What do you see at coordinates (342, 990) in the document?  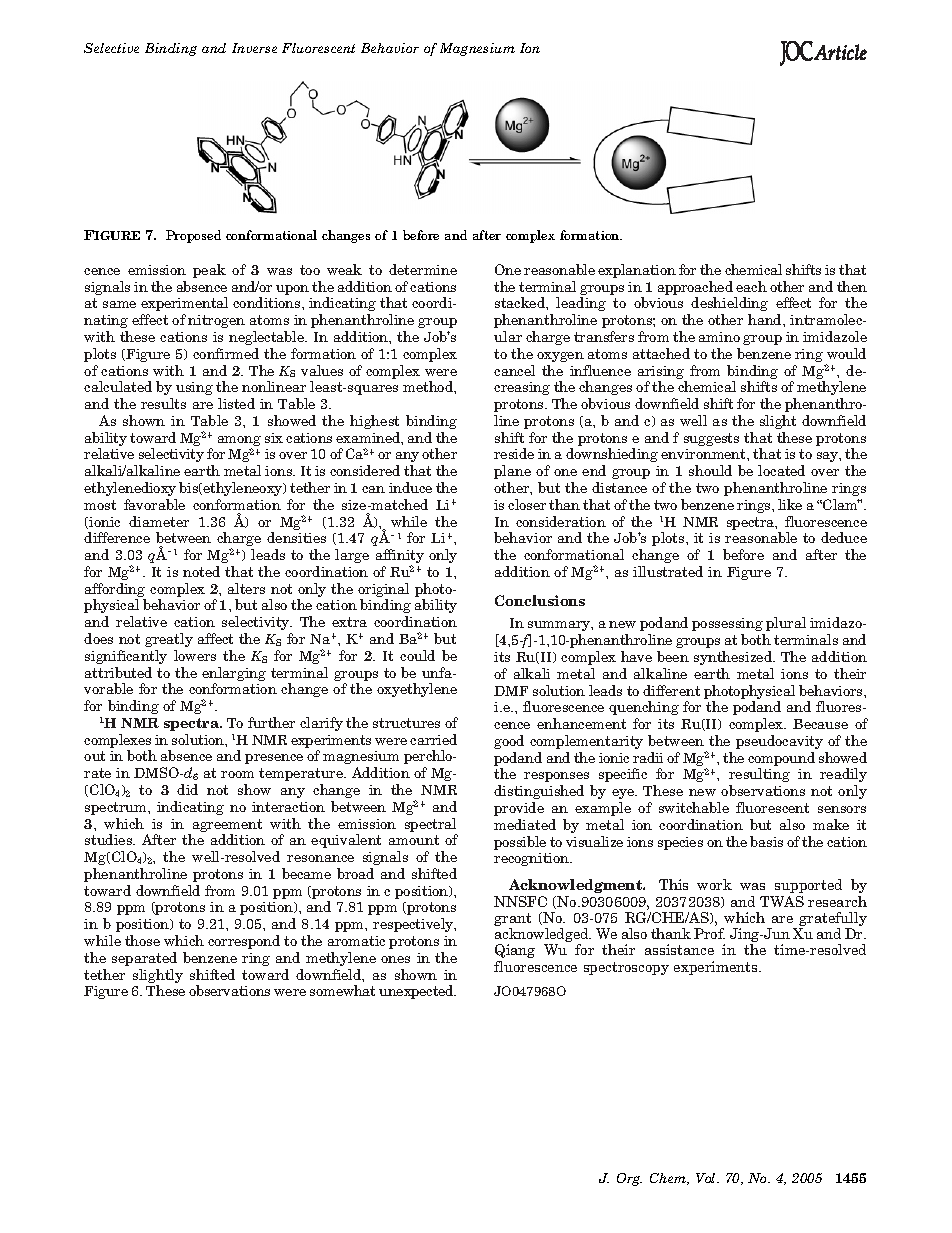 I see `somewhat` at bounding box center [342, 990].
